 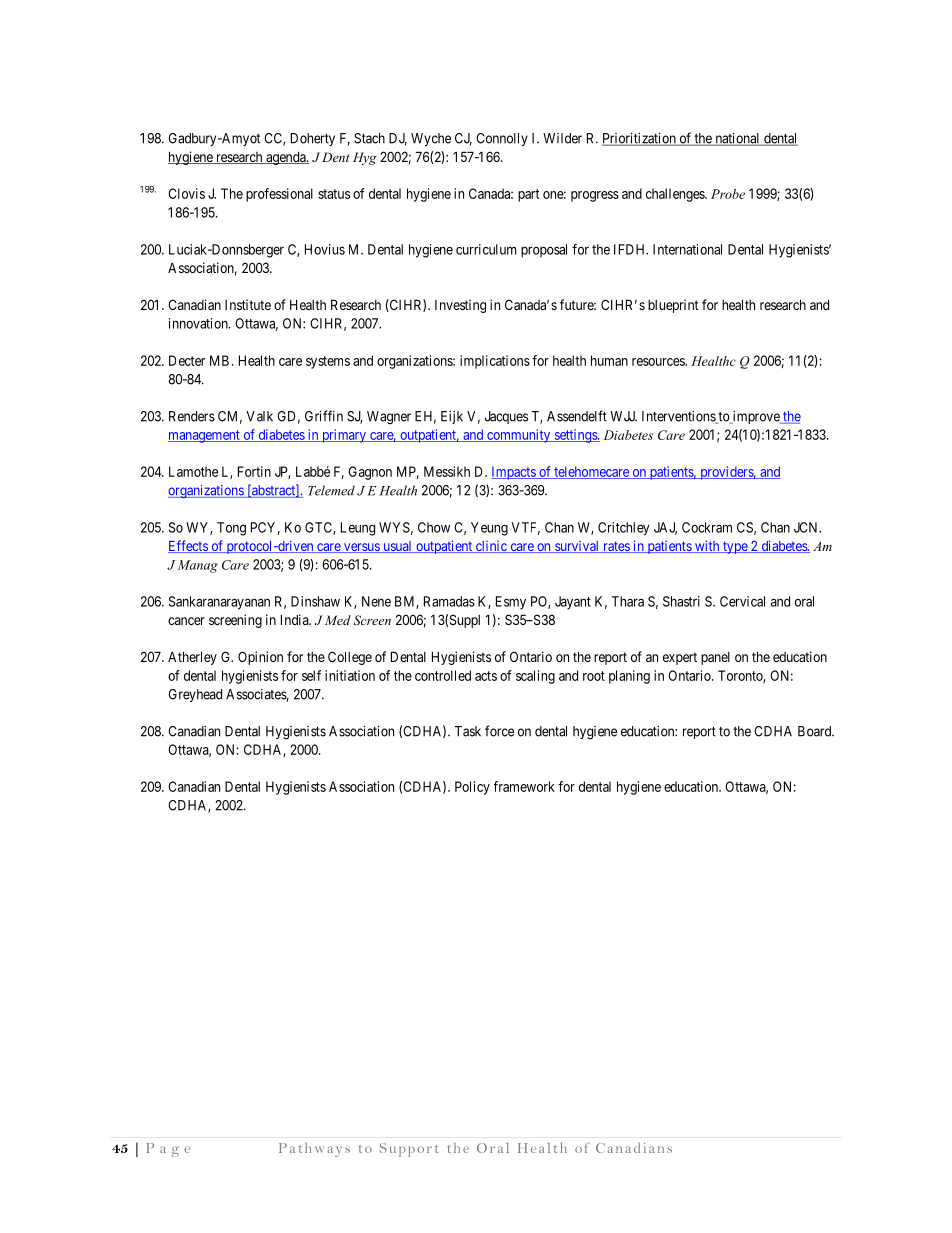 I want to click on Doherty, so click(x=313, y=139).
